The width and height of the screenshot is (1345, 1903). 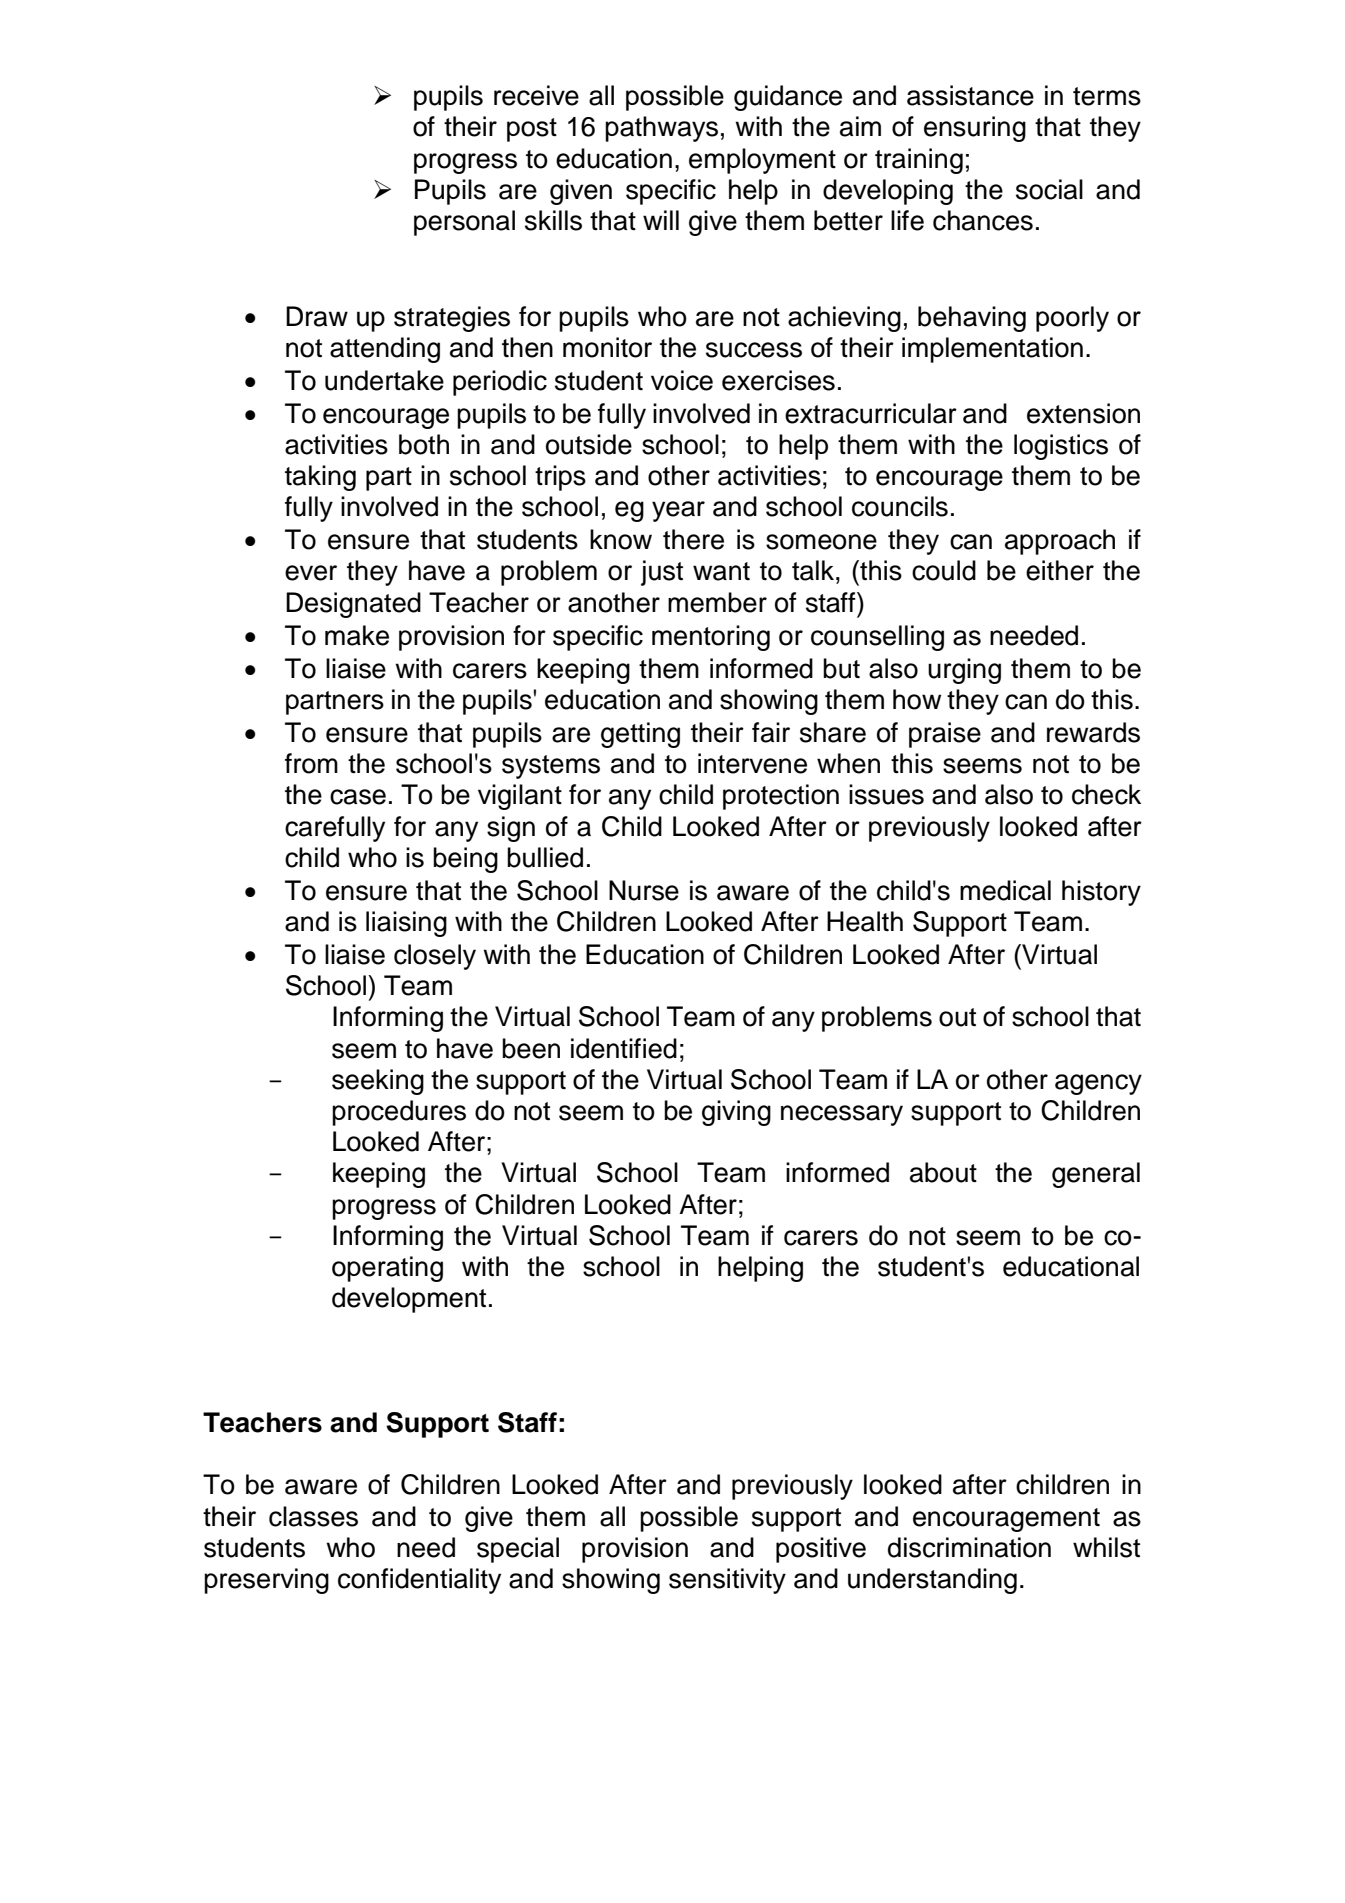 What do you see at coordinates (1005, 890) in the screenshot?
I see `medical` at bounding box center [1005, 890].
